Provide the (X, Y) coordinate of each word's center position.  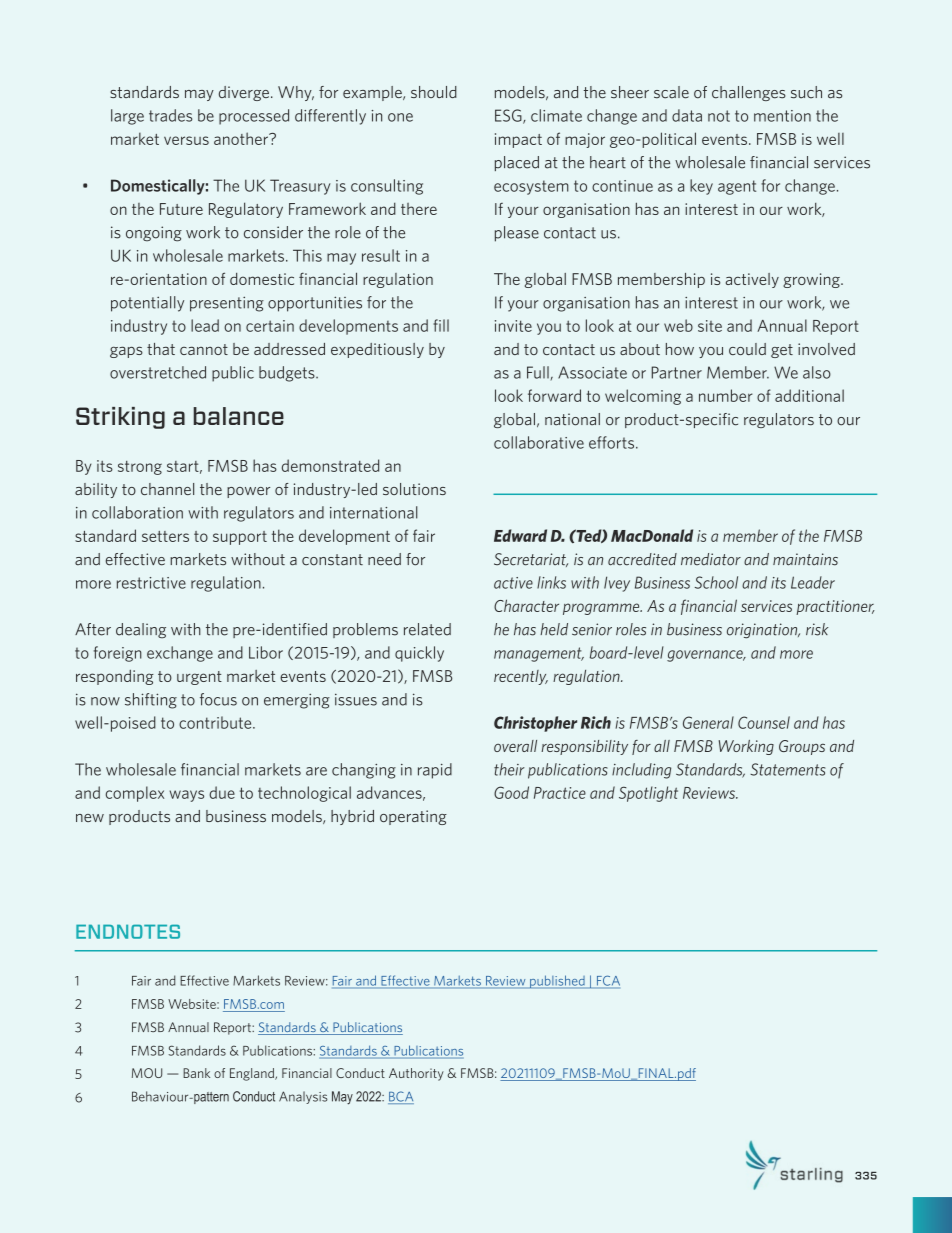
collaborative (539, 442)
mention (782, 116)
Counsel (764, 722)
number (726, 395)
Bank (196, 1073)
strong (140, 468)
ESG (509, 116)
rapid (435, 771)
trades (170, 115)
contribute (216, 722)
